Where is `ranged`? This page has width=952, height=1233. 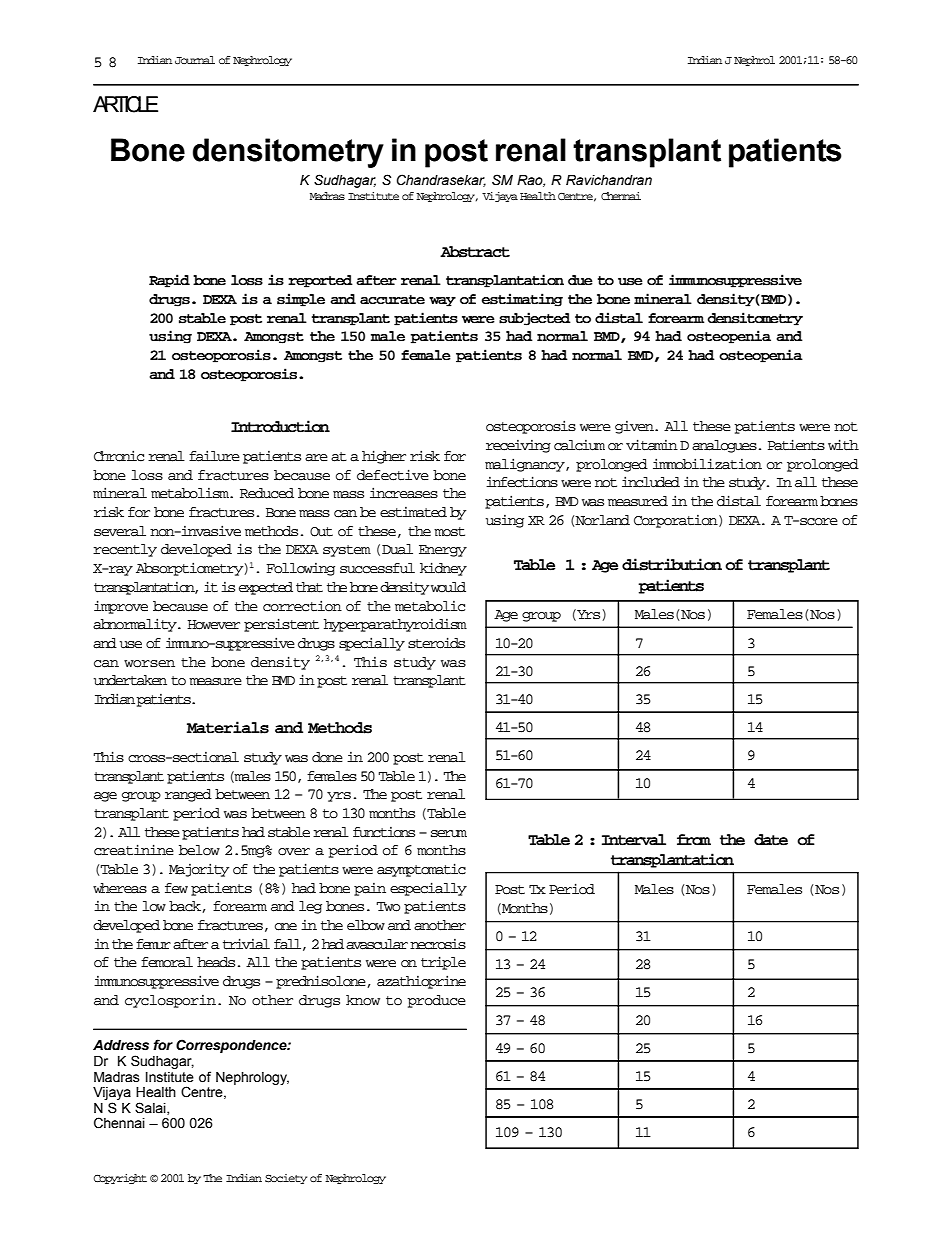 ranged is located at coordinates (188, 795).
